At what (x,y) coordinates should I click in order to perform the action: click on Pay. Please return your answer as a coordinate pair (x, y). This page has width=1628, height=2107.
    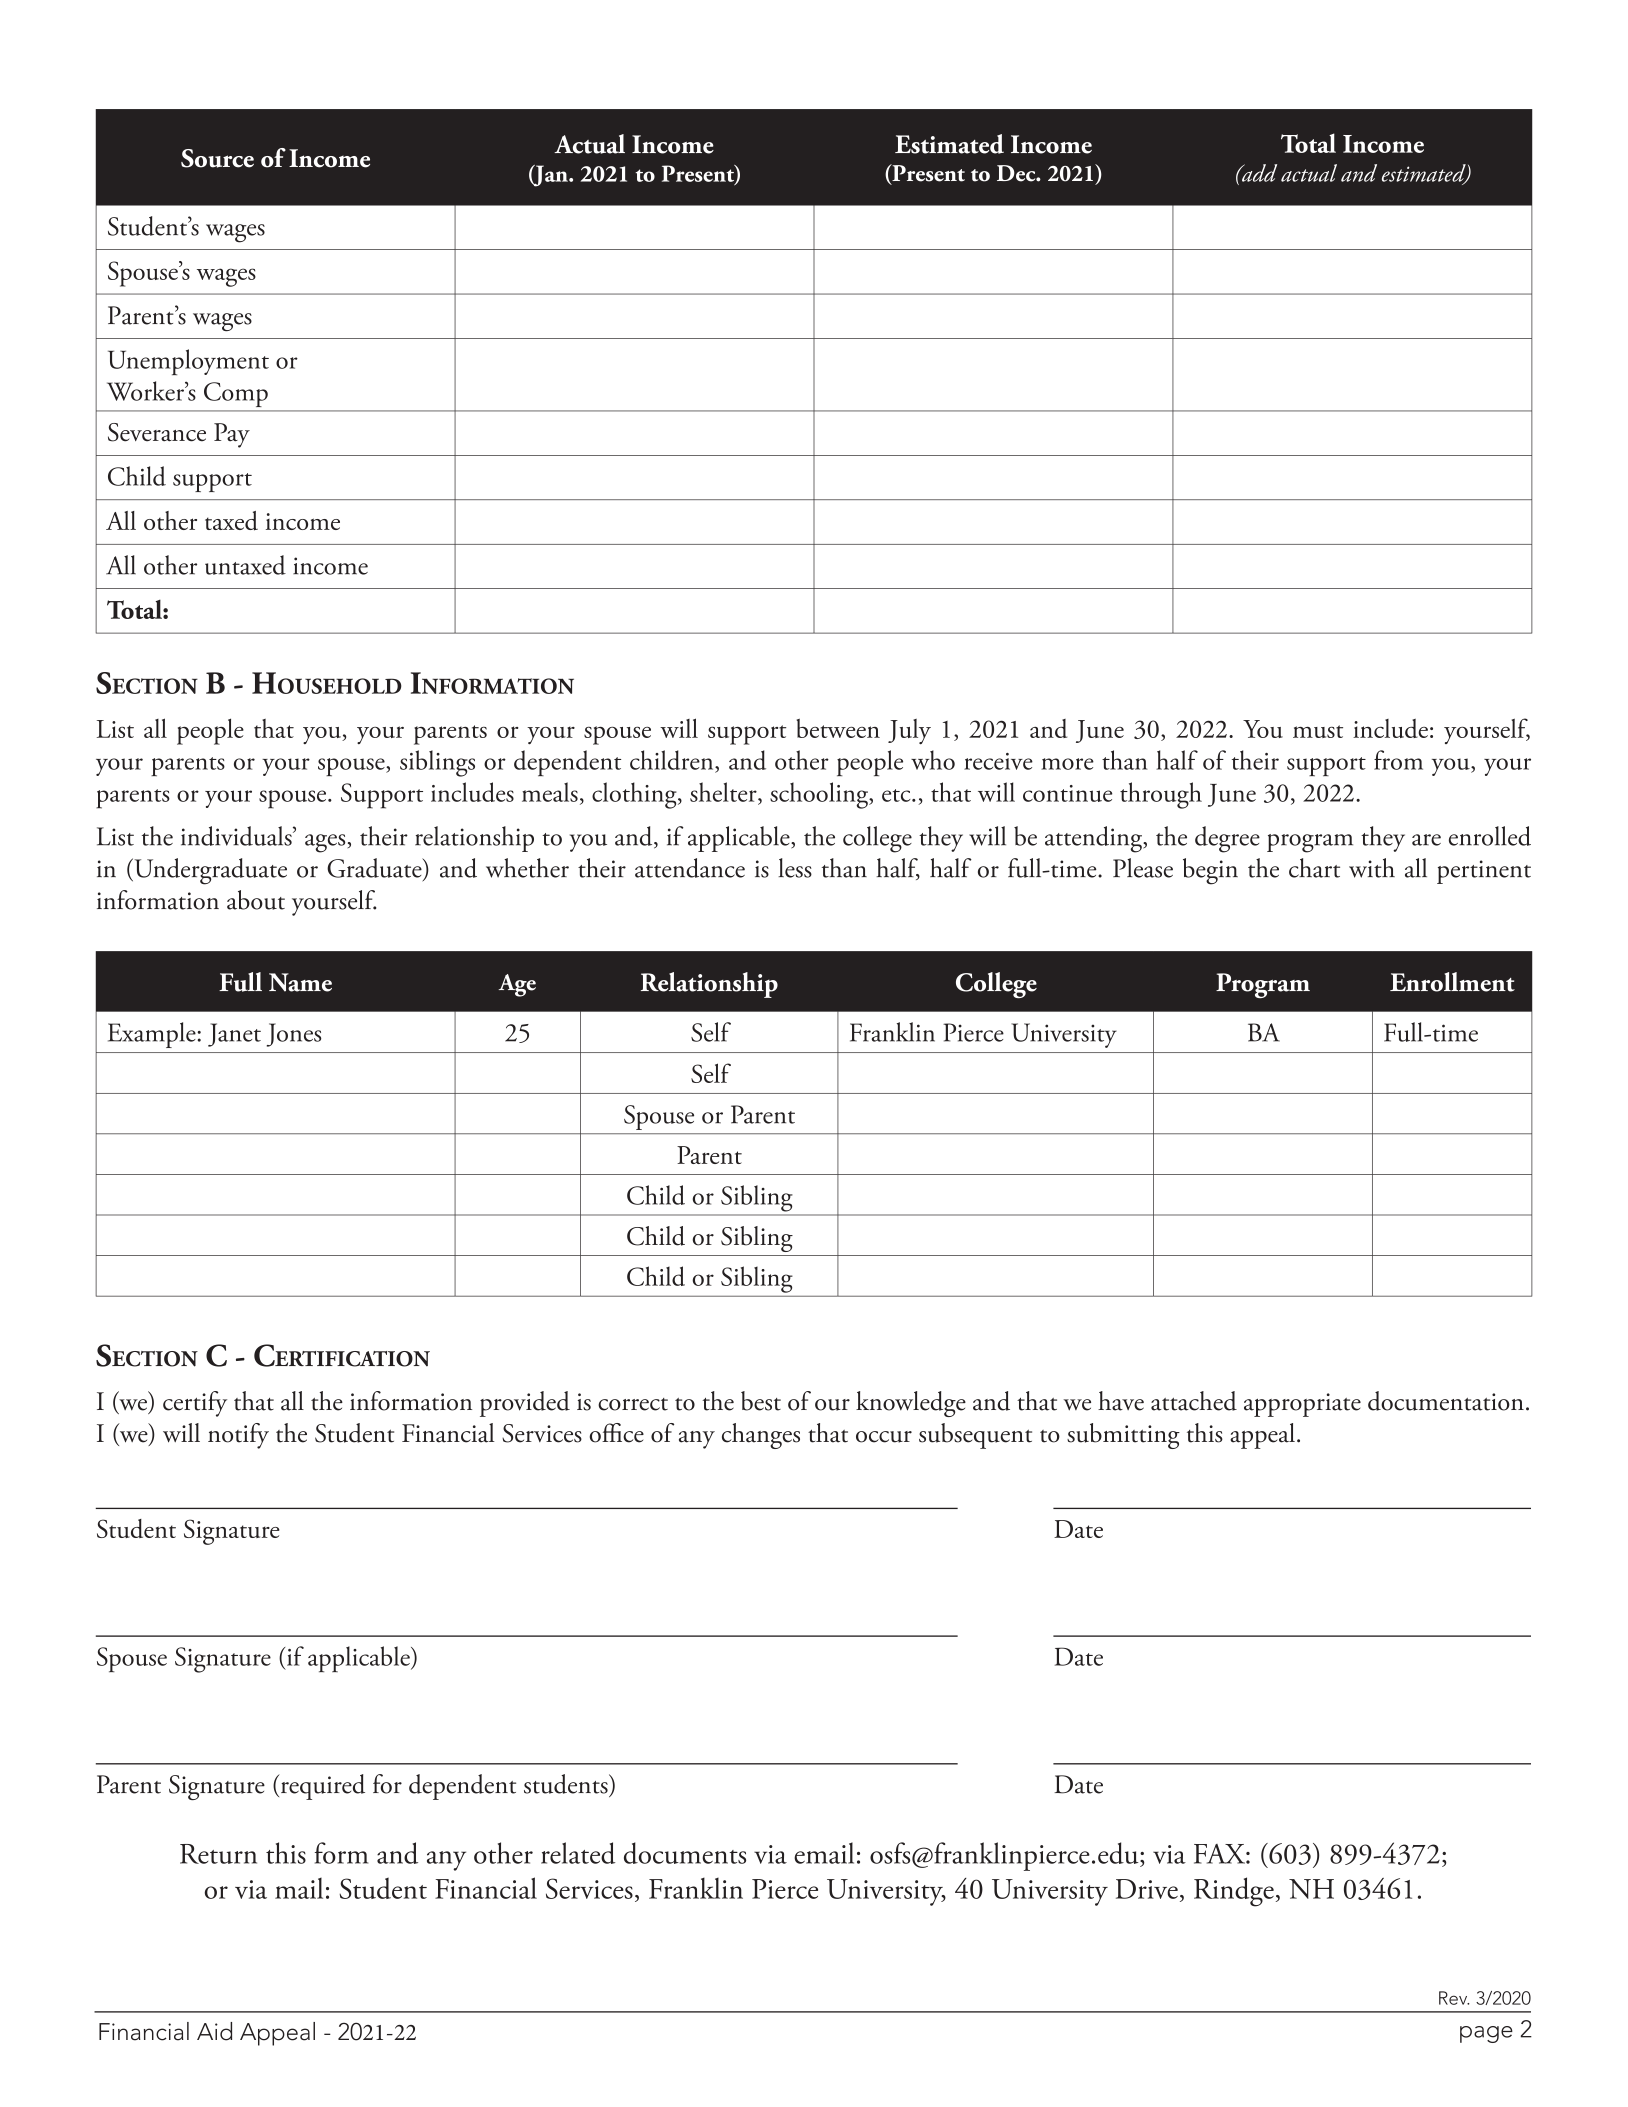
    Looking at the image, I should click on (232, 435).
